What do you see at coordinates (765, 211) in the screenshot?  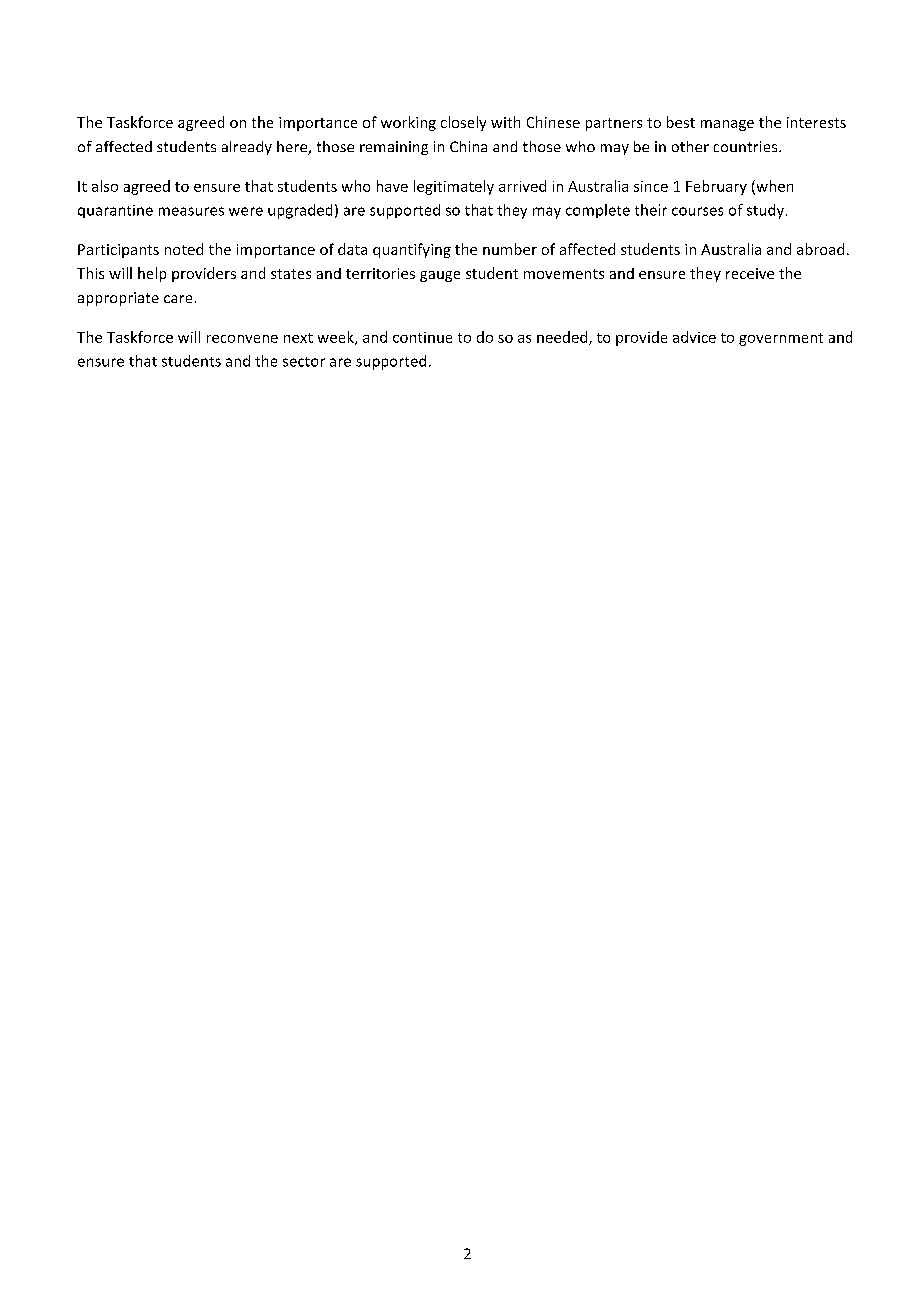 I see `study` at bounding box center [765, 211].
